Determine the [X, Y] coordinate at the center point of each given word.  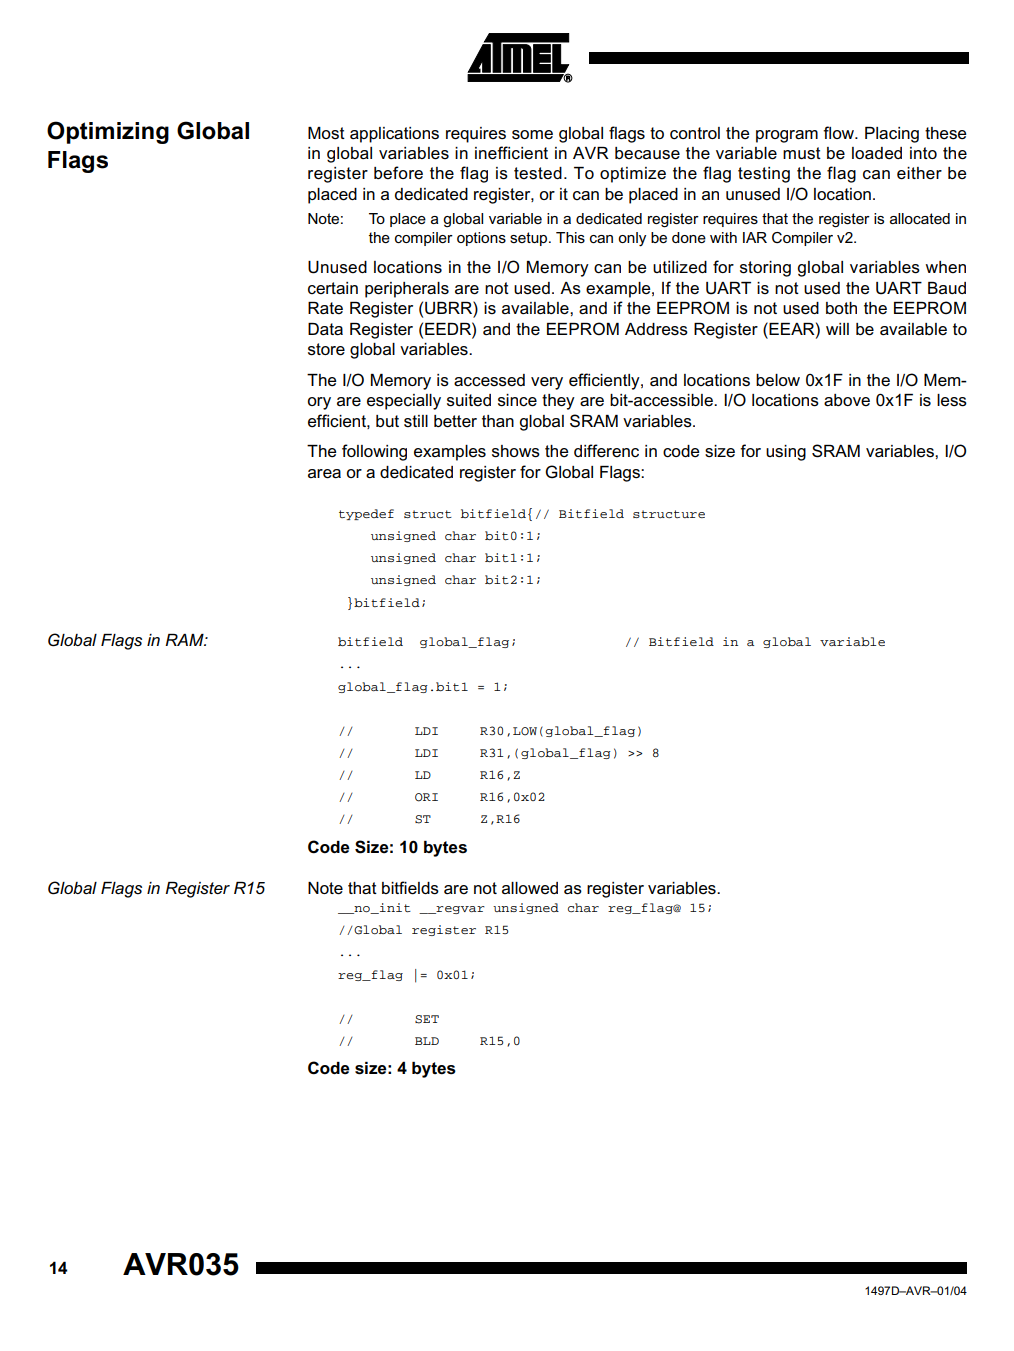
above [847, 400]
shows [516, 451]
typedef [366, 514]
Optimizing [108, 132]
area [324, 474]
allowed [530, 888]
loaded [877, 153]
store [326, 349]
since [517, 400]
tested [538, 173]
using [786, 453]
